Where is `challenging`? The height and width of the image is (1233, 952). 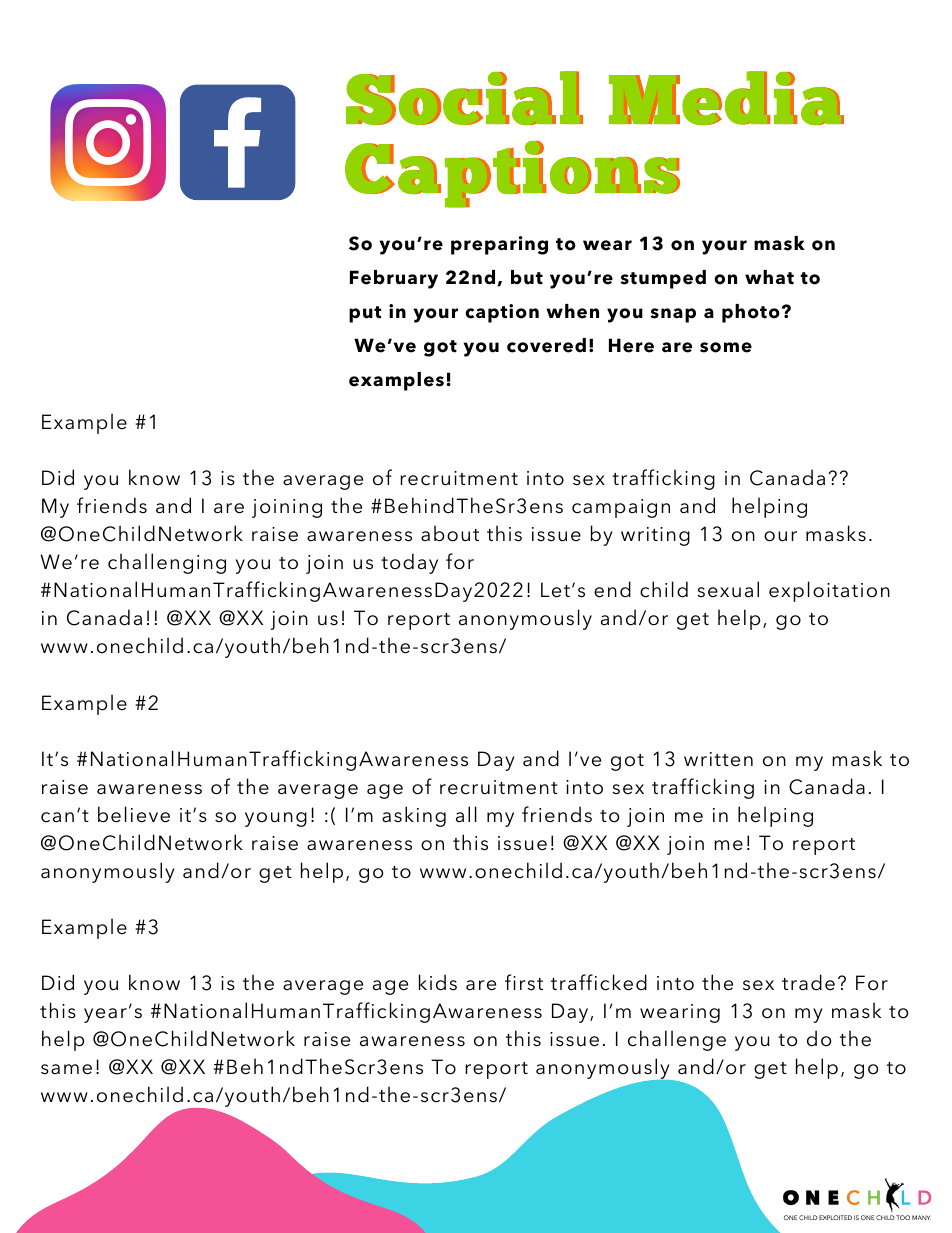
challenging is located at coordinates (167, 563).
